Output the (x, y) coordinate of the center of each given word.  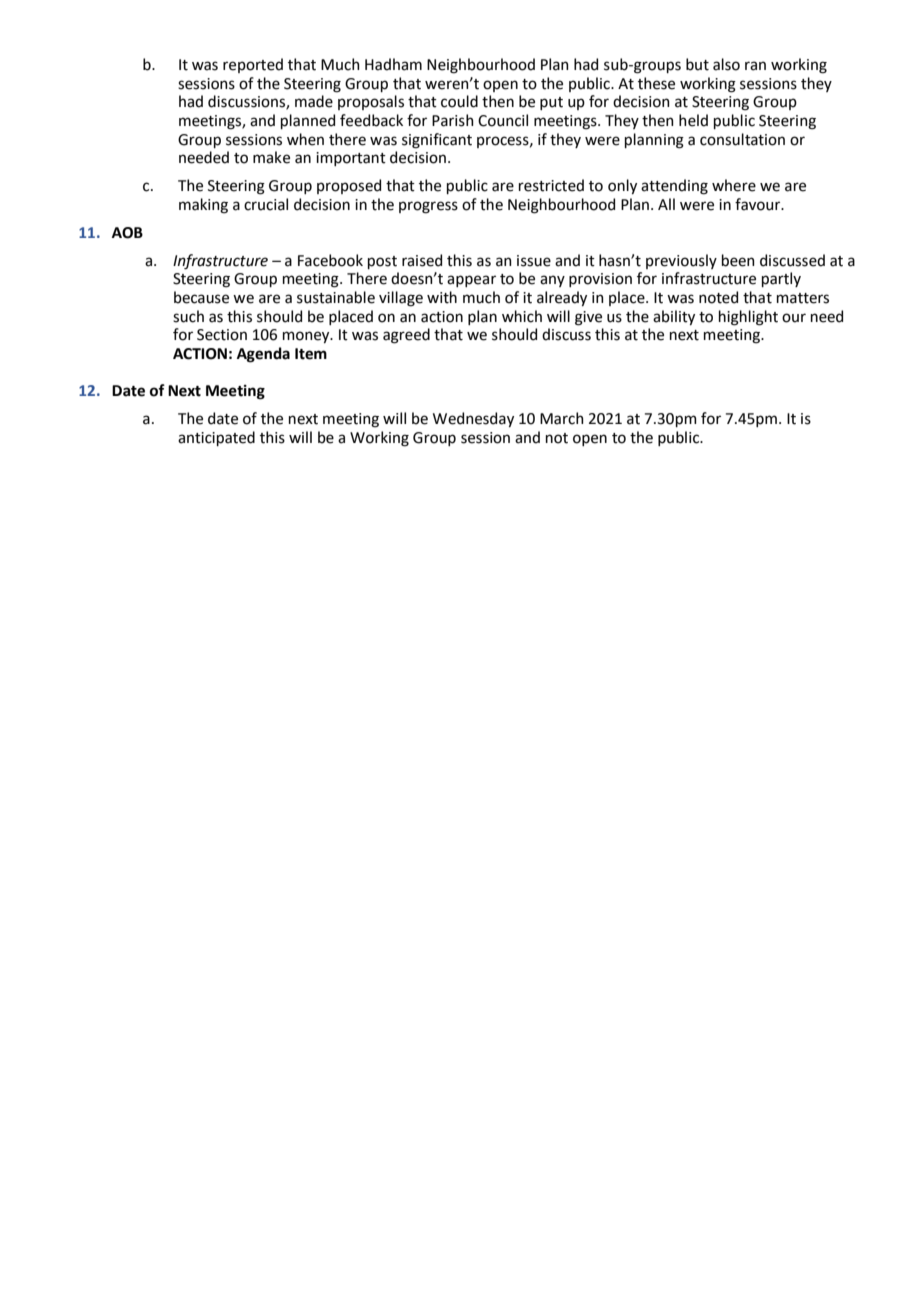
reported (253, 65)
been (738, 260)
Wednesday (473, 419)
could (459, 101)
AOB (127, 233)
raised (422, 260)
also (726, 64)
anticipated (216, 438)
